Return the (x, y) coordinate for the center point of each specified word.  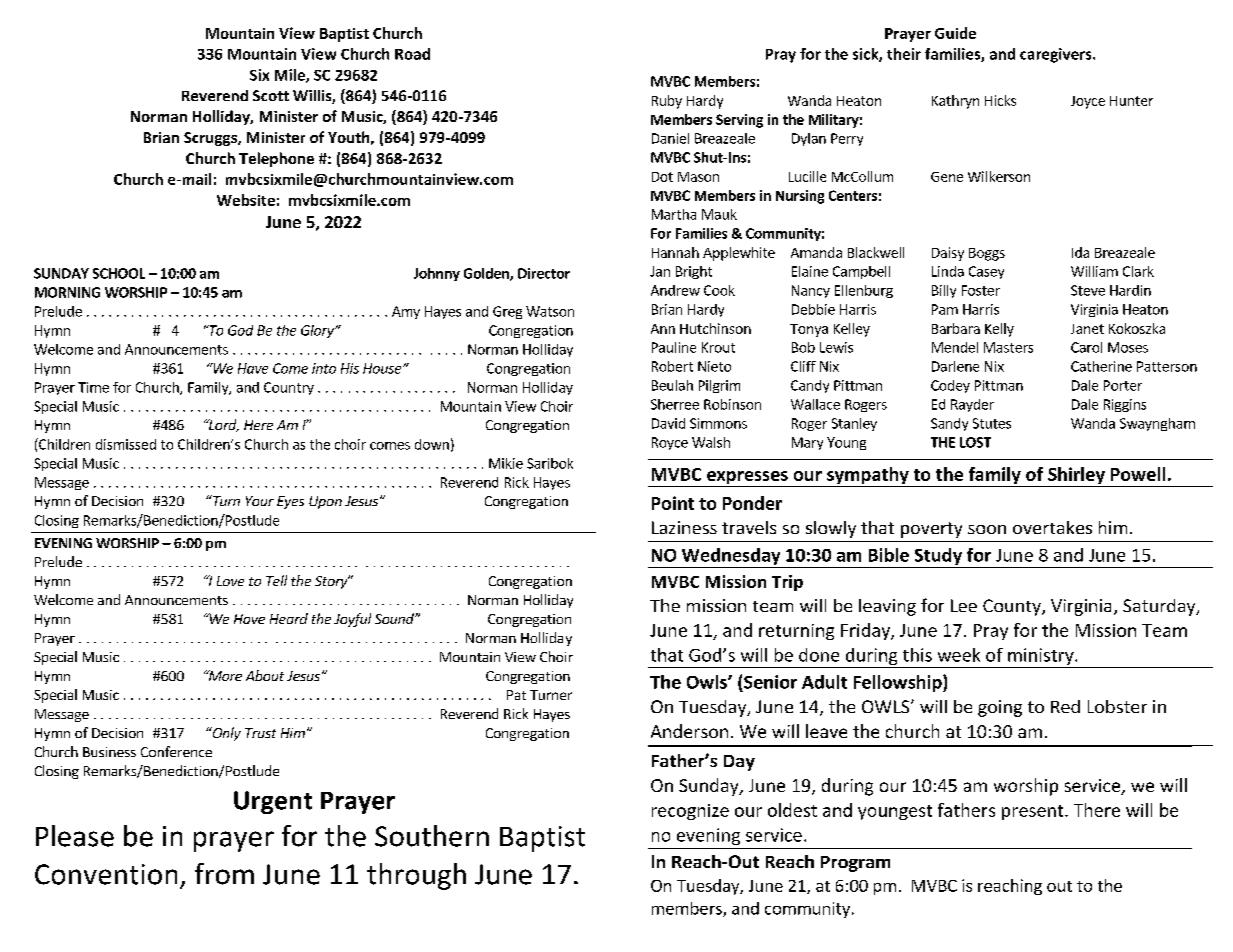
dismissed (126, 444)
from (224, 874)
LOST (975, 442)
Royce (670, 443)
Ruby (667, 102)
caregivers (1057, 55)
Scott (271, 95)
